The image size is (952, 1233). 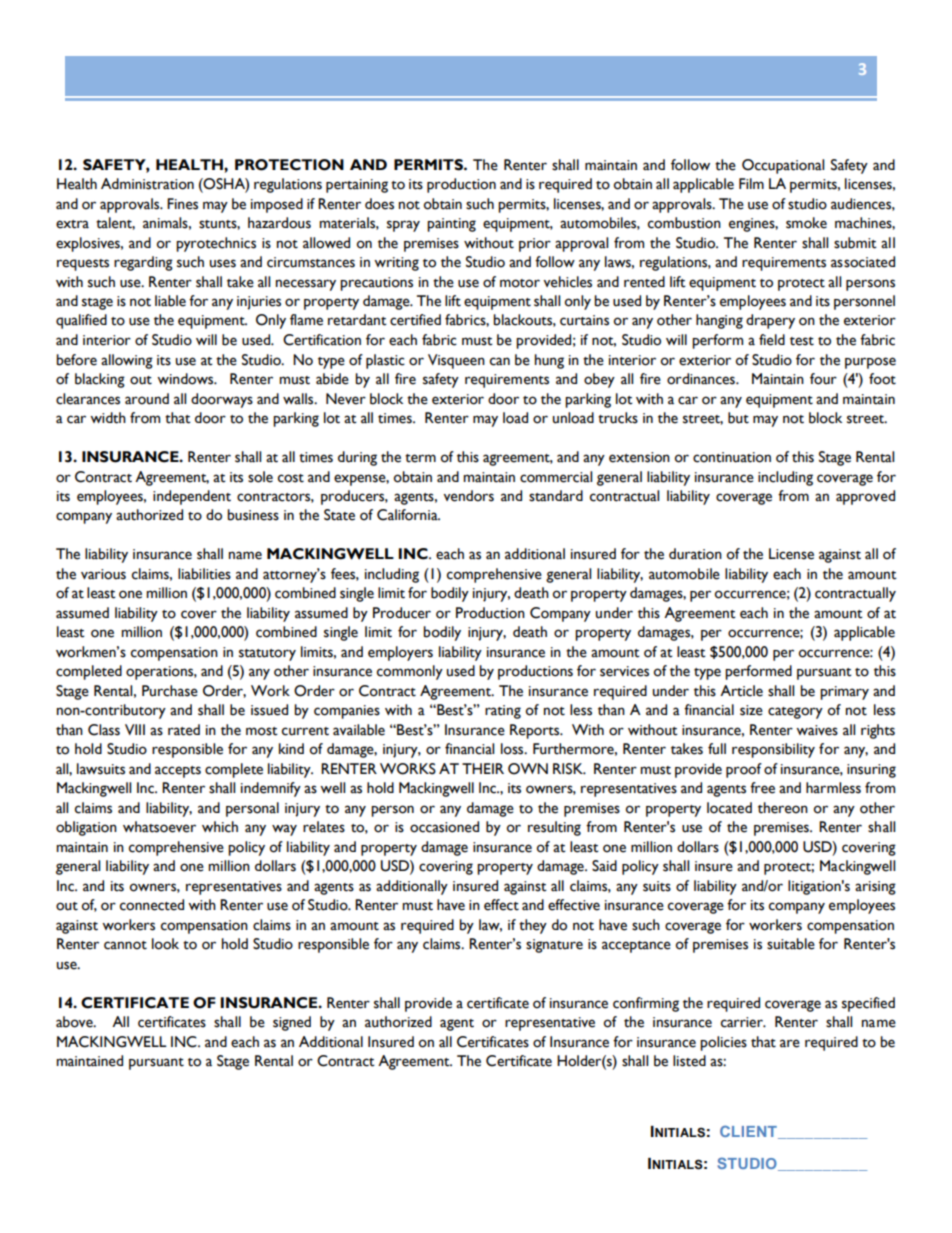 I want to click on are, so click(x=790, y=1043).
